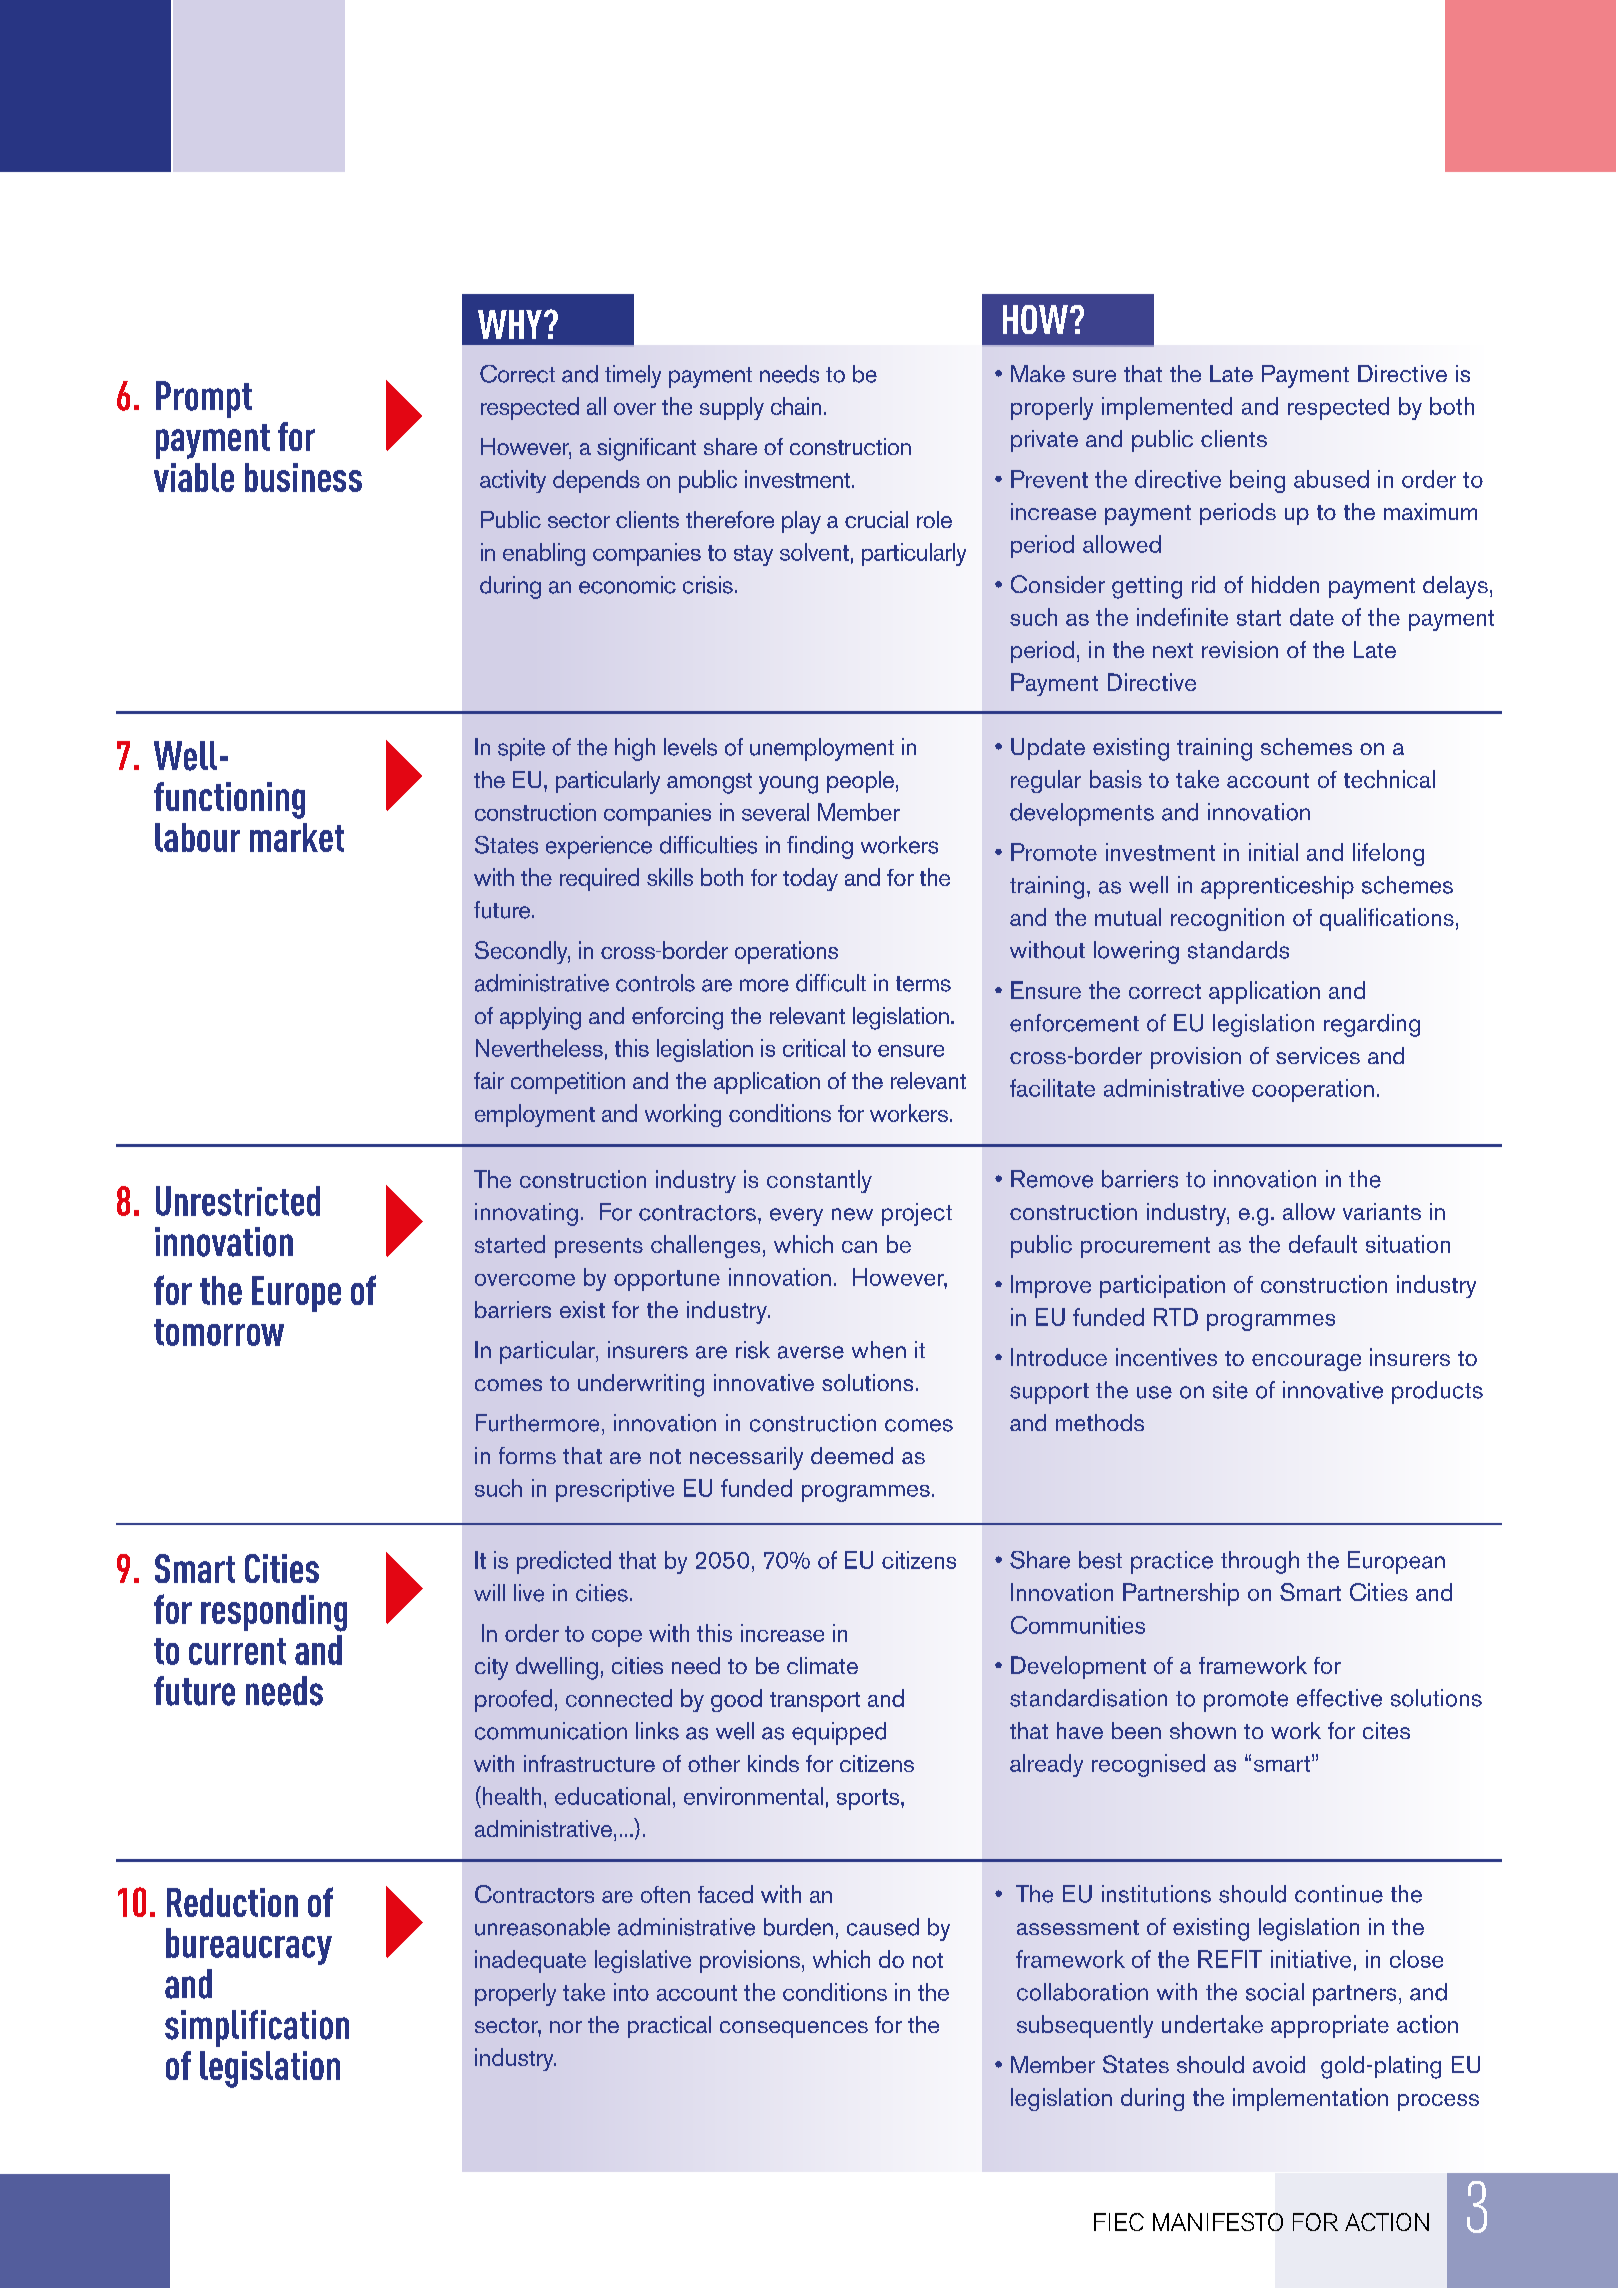 The image size is (1618, 2288). Describe the element at coordinates (303, 477) in the screenshot. I see `business` at that location.
